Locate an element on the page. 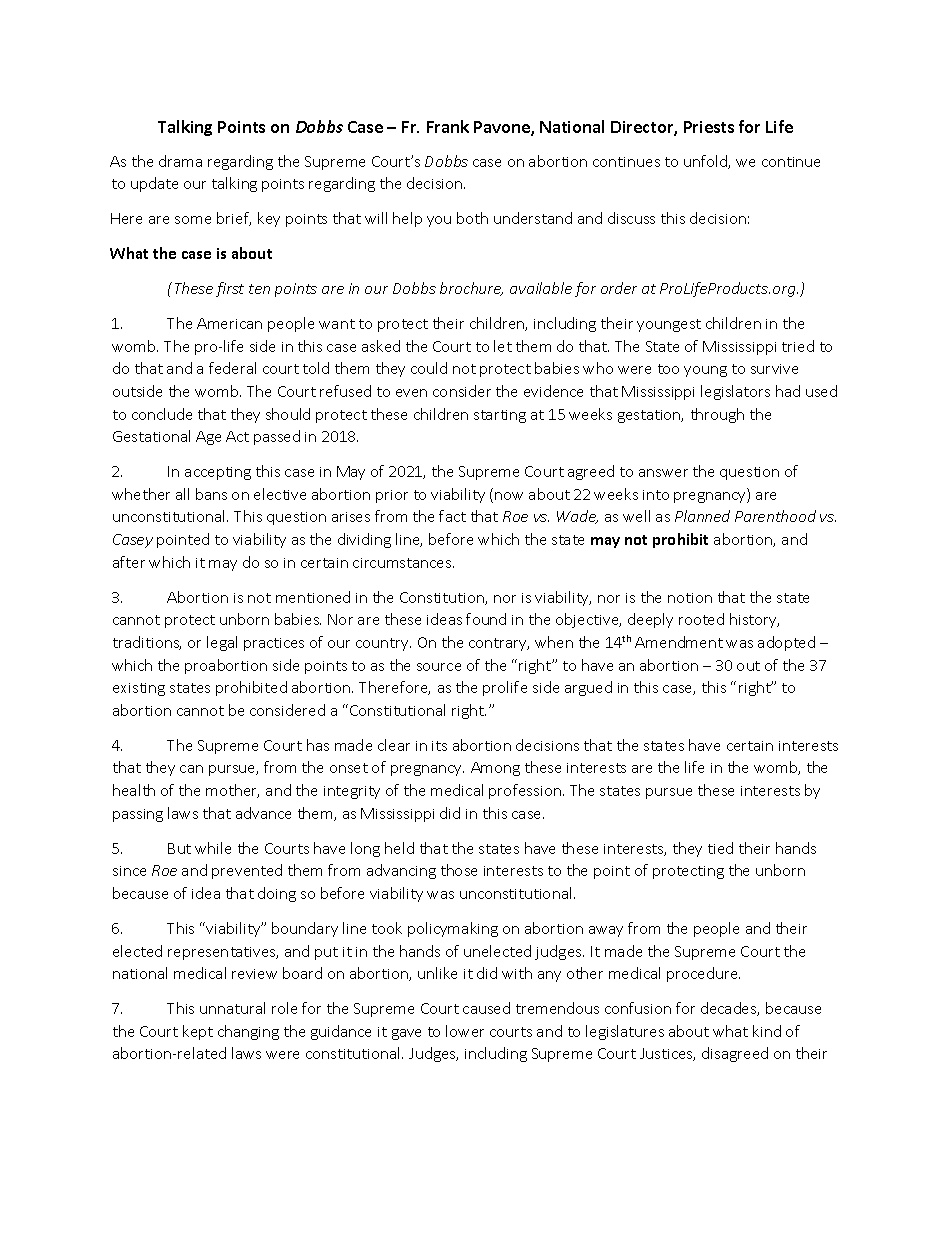  Priests is located at coordinates (709, 127).
